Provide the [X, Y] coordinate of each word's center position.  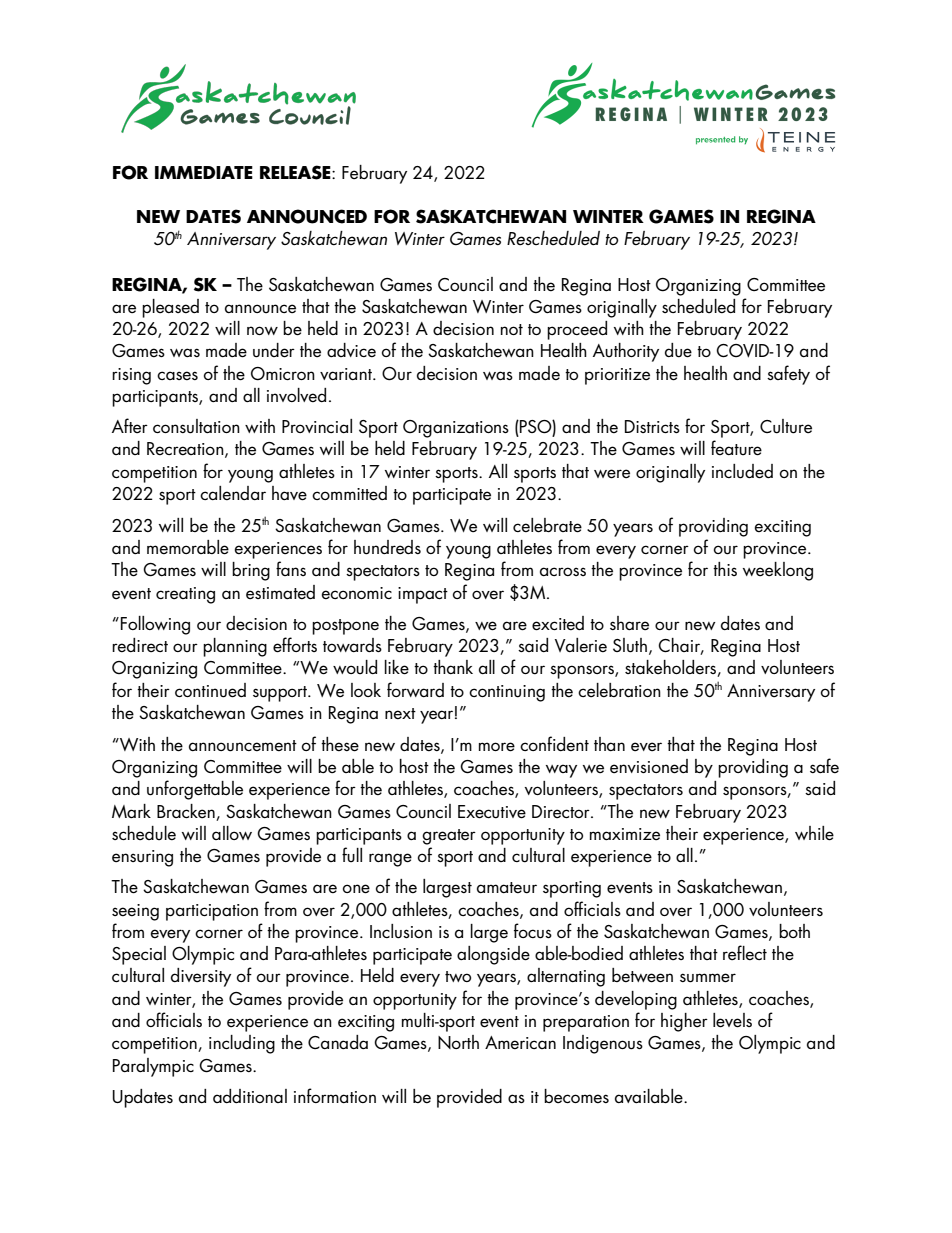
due [678, 350]
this [725, 569]
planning [235, 647]
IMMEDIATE [204, 172]
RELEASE [296, 172]
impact [423, 595]
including [242, 1044]
